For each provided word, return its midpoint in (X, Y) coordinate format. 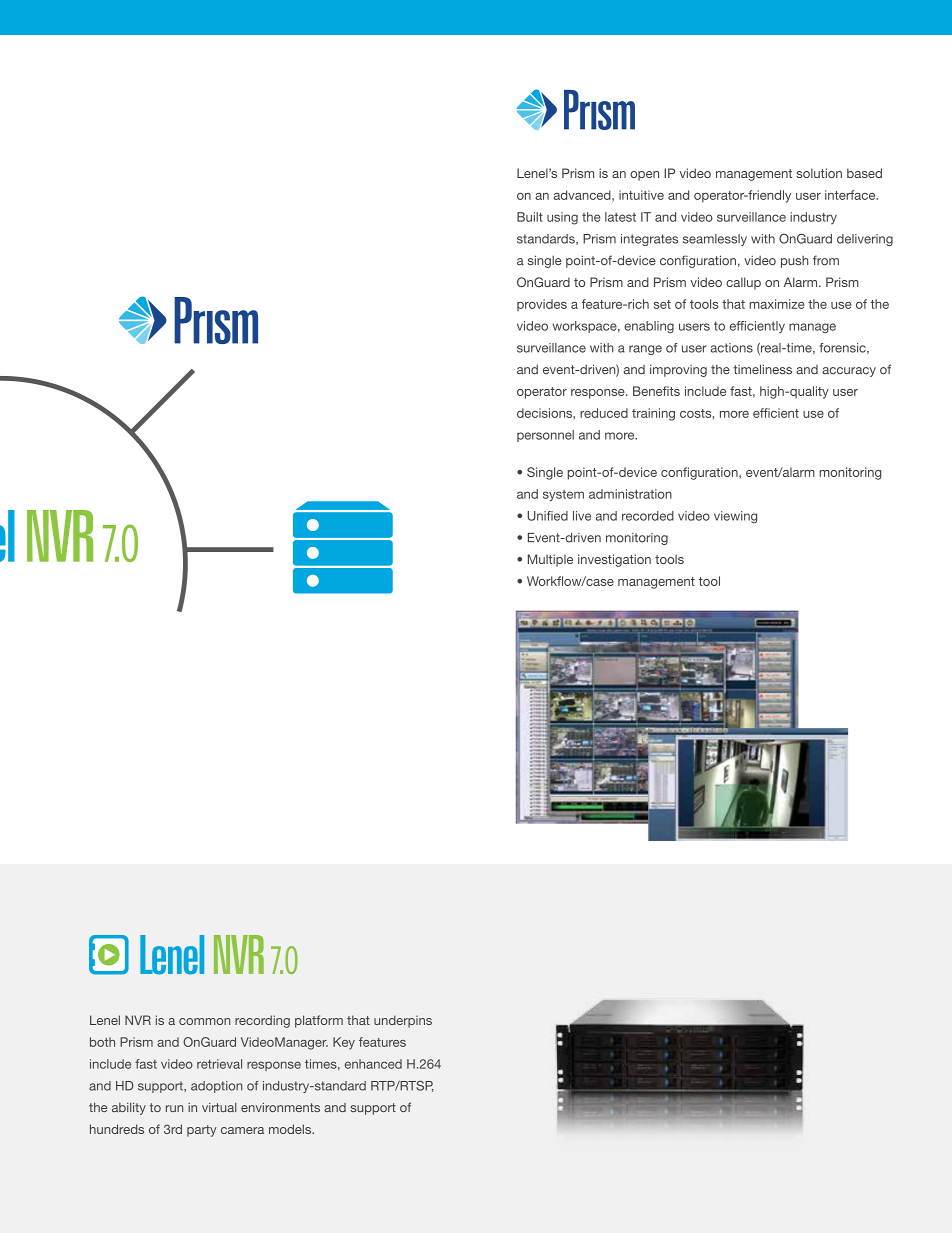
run (174, 1108)
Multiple (550, 560)
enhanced (373, 1064)
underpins (403, 1021)
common (204, 1021)
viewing (735, 517)
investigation (614, 560)
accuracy (849, 372)
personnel (545, 436)
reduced (604, 413)
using (562, 218)
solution (819, 173)
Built (530, 217)
